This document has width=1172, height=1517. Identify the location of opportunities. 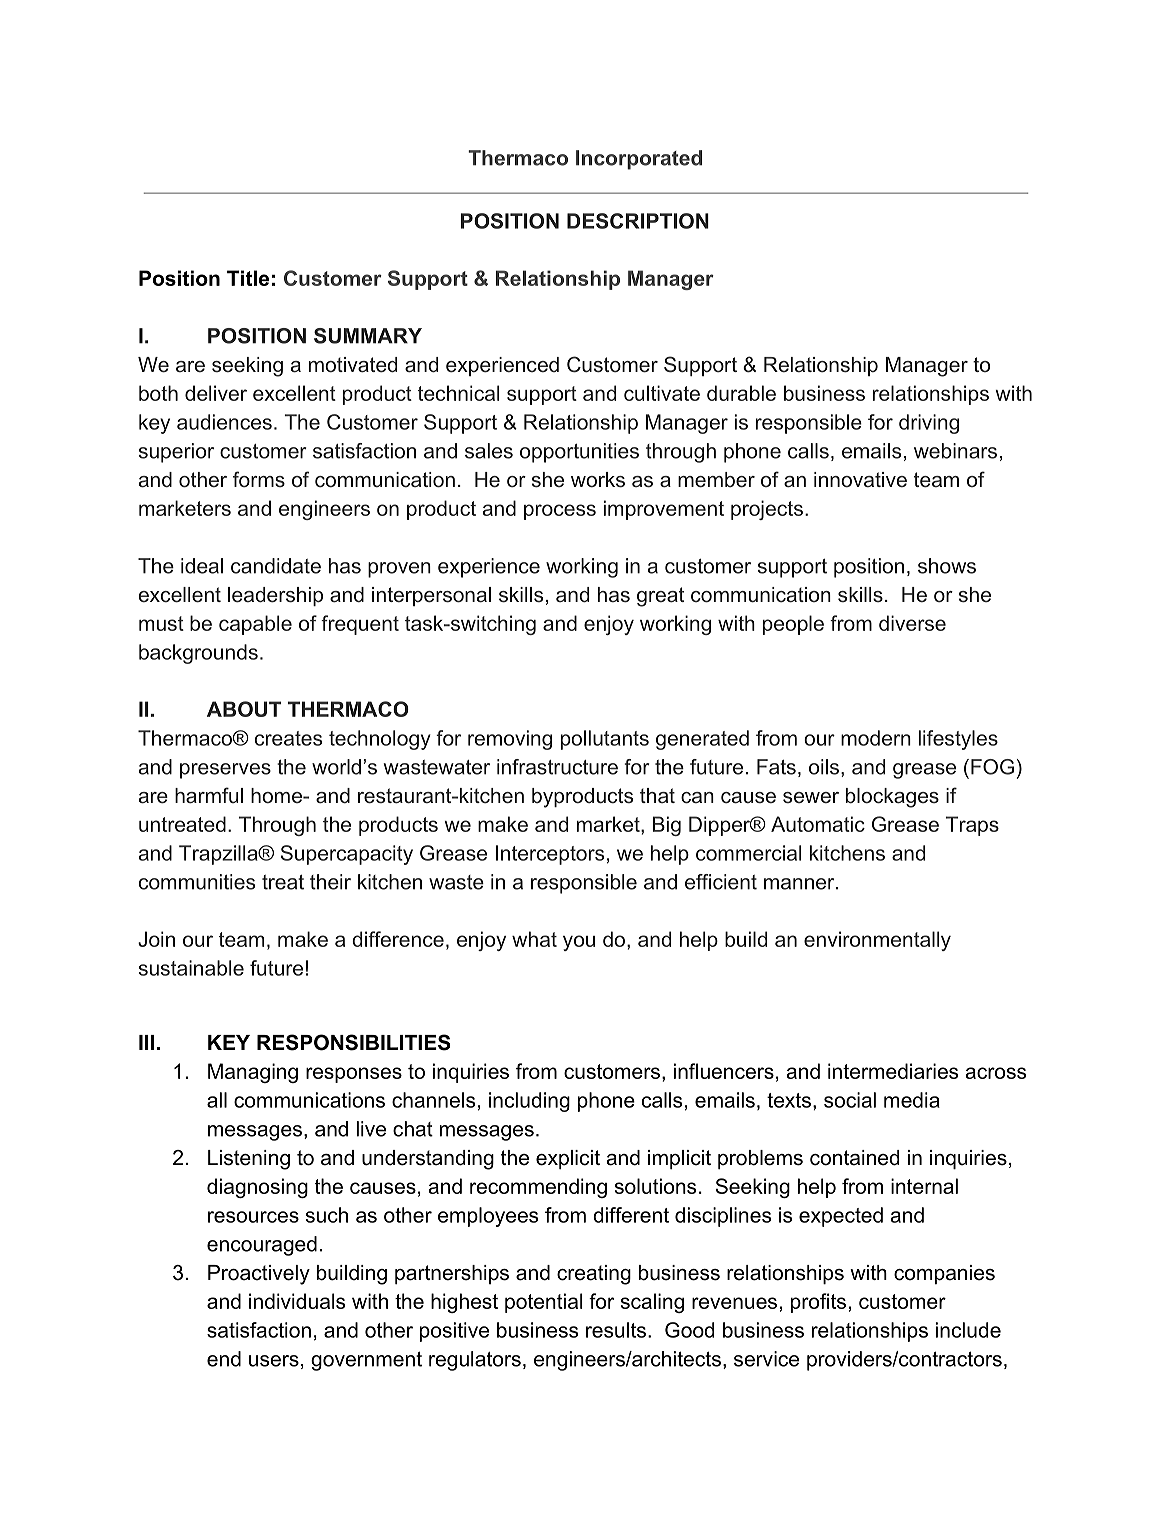
(579, 453).
